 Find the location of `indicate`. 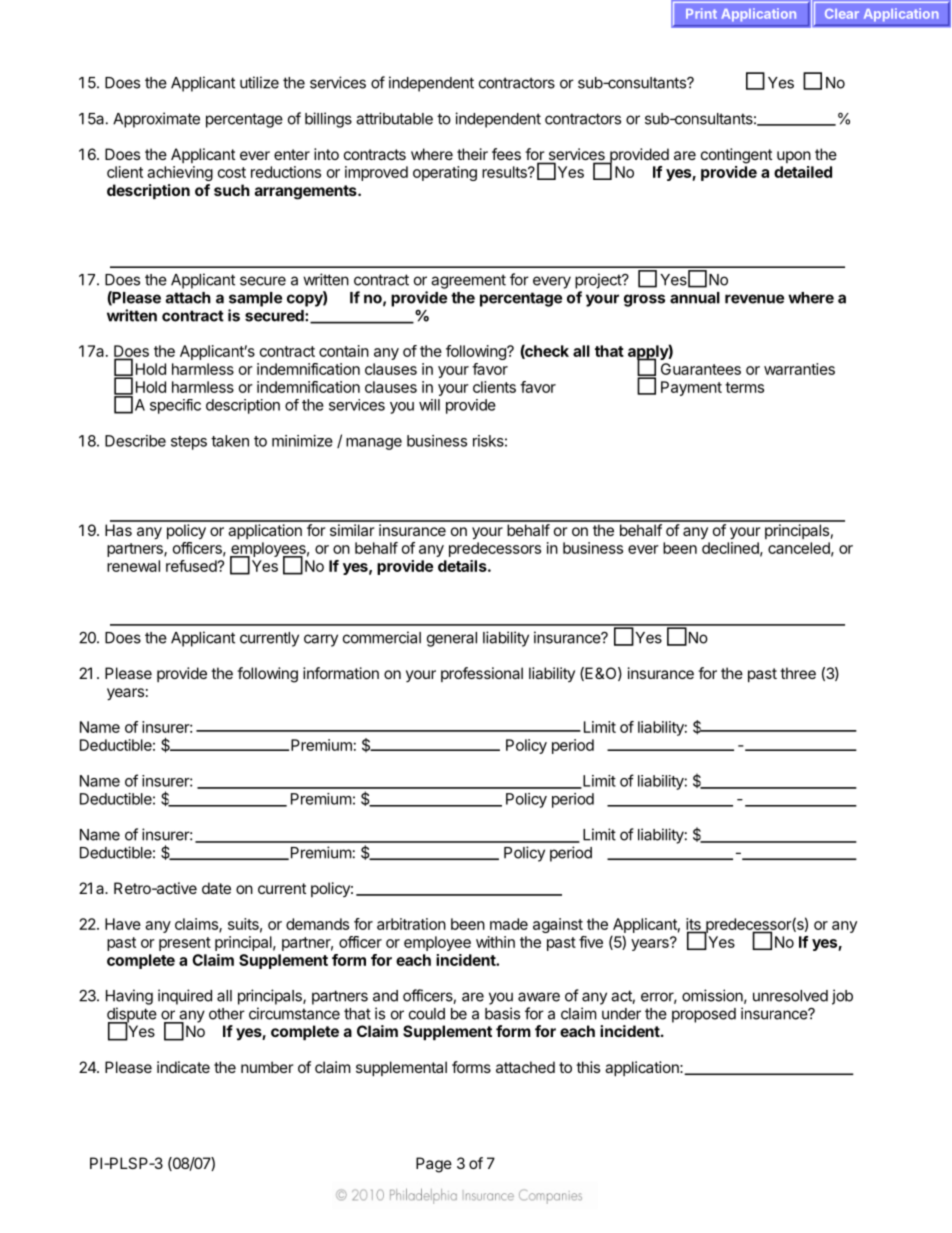

indicate is located at coordinates (183, 1067).
